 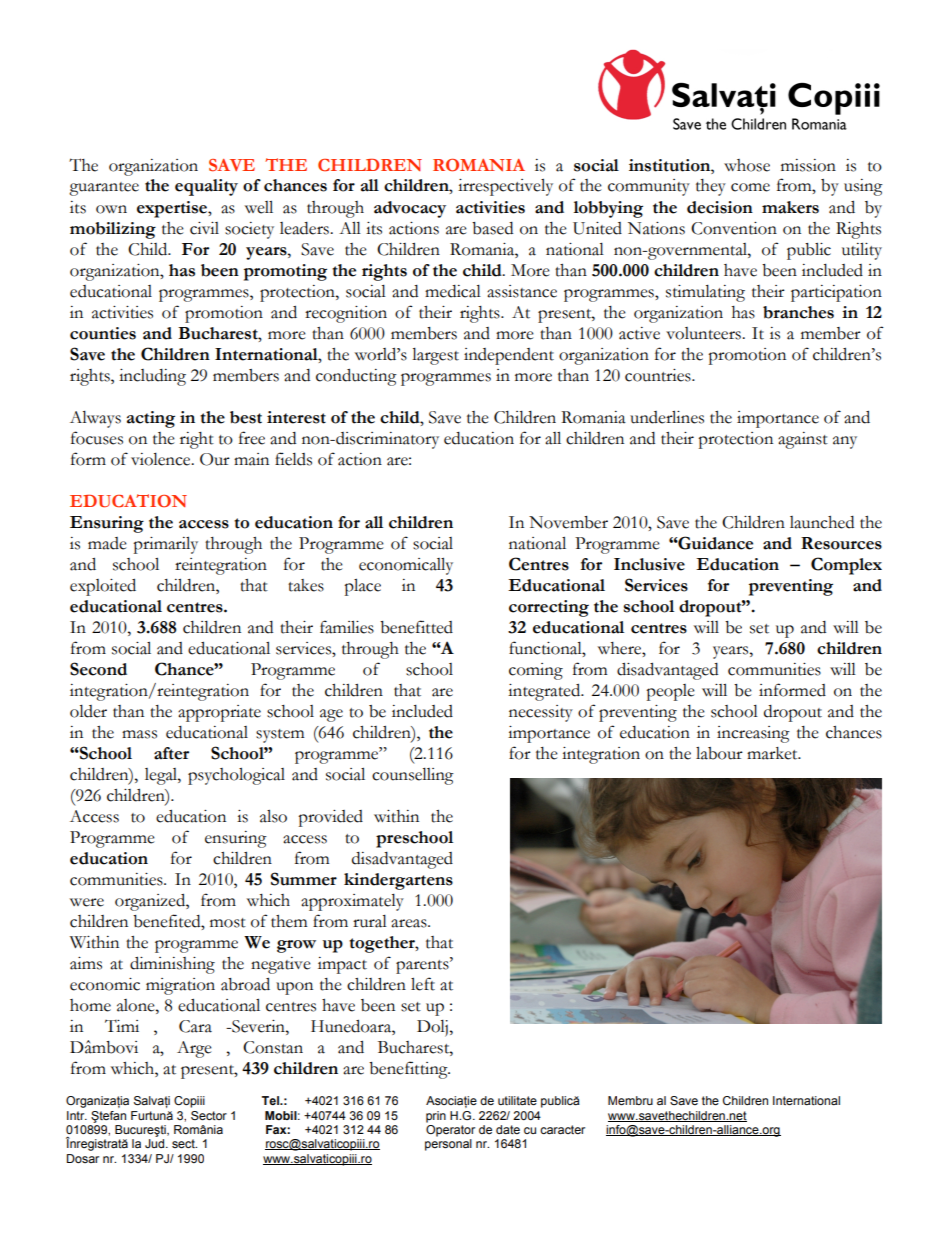 What do you see at coordinates (206, 187) in the page?
I see `equality` at bounding box center [206, 187].
